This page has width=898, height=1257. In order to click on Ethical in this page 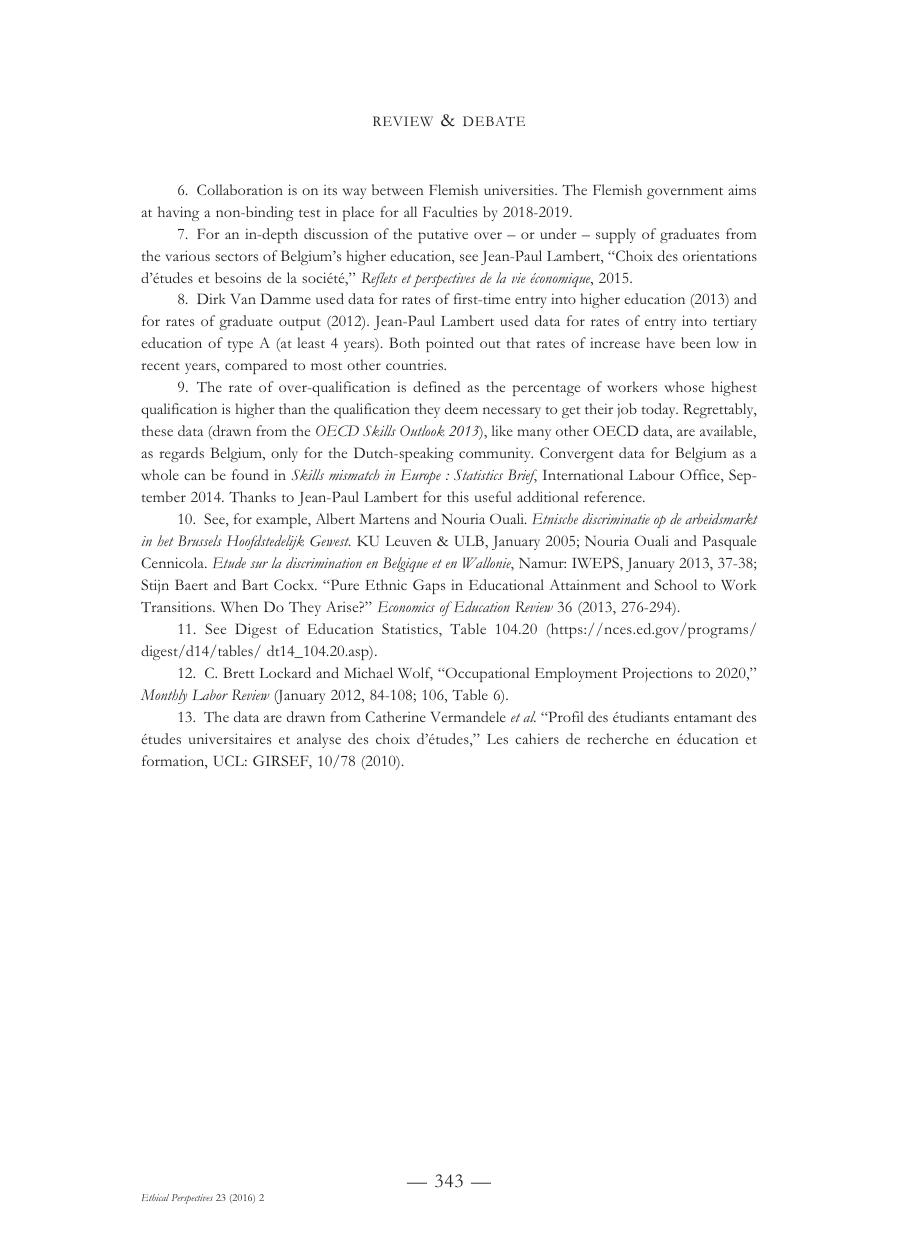, I will do `click(155, 1197)`.
